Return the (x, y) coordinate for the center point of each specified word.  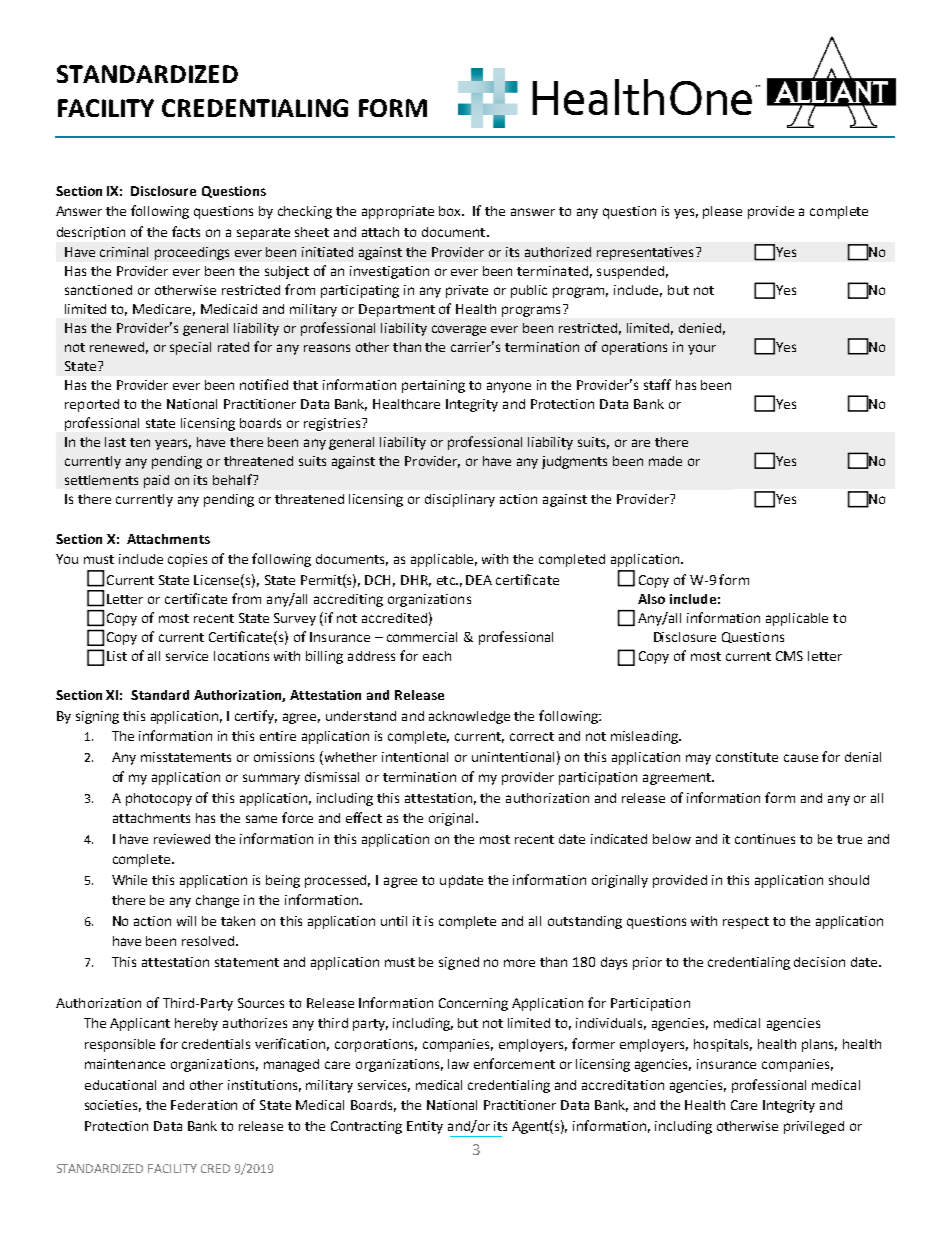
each (437, 656)
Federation (204, 1105)
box (451, 211)
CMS (789, 656)
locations (241, 656)
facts (186, 231)
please (722, 212)
